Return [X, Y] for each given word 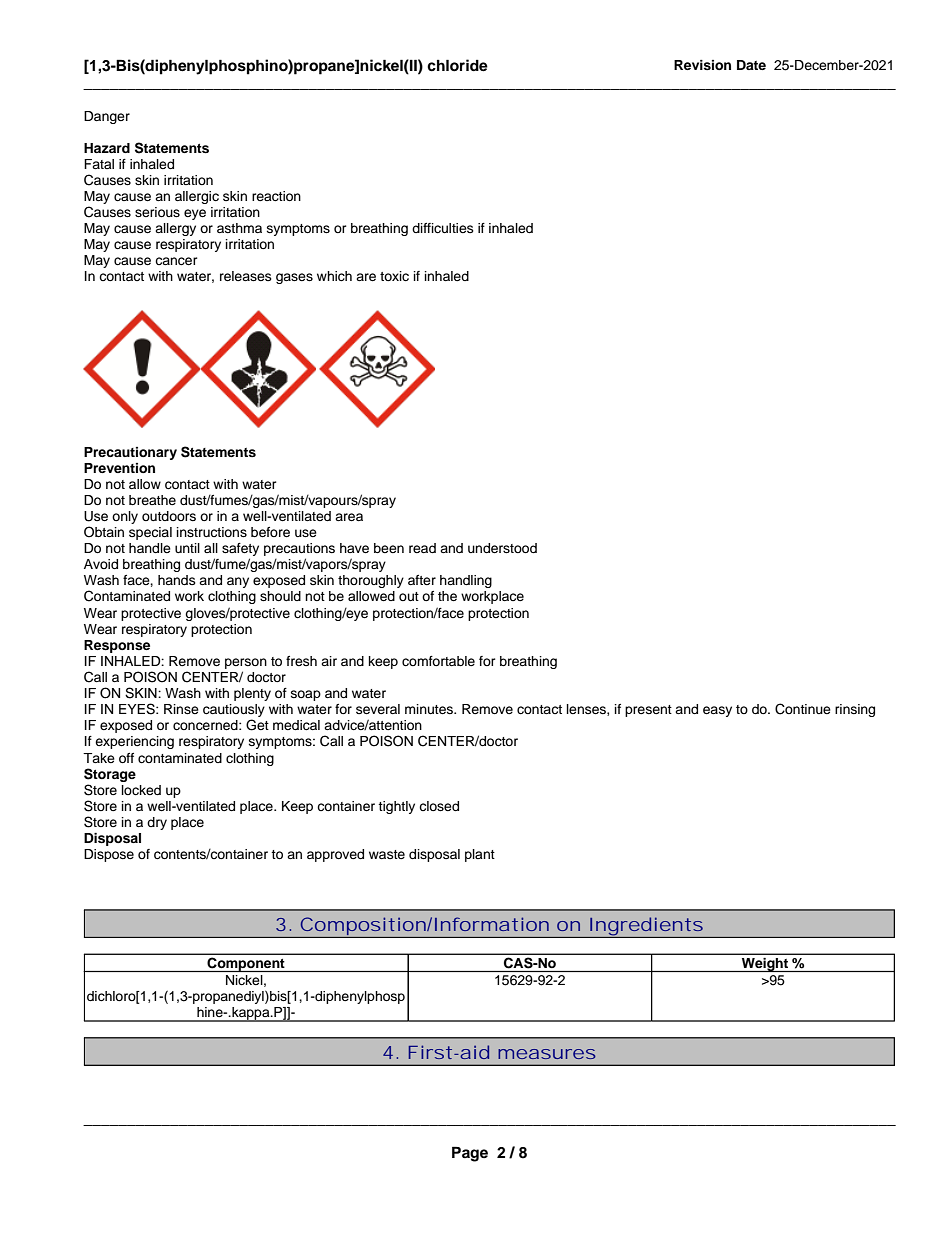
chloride [457, 65]
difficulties [443, 228]
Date [751, 65]
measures [547, 1054]
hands [177, 580]
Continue [803, 709]
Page [470, 1154]
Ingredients [645, 927]
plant [480, 855]
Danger [107, 117]
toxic [394, 276]
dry [157, 823]
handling [466, 581]
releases [246, 276]
